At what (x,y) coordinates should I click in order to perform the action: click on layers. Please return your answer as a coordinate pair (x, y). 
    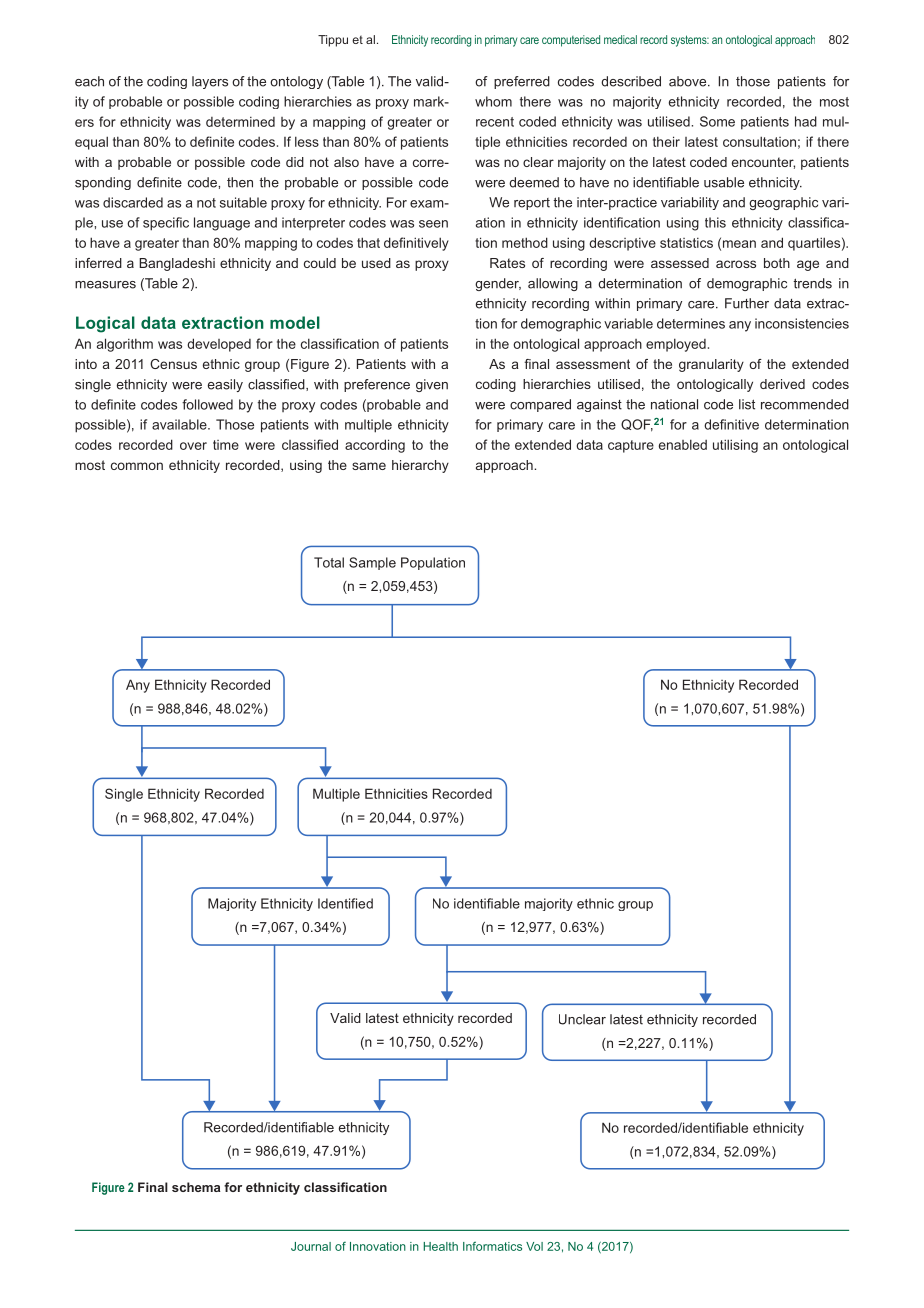
    Looking at the image, I should click on (210, 82).
